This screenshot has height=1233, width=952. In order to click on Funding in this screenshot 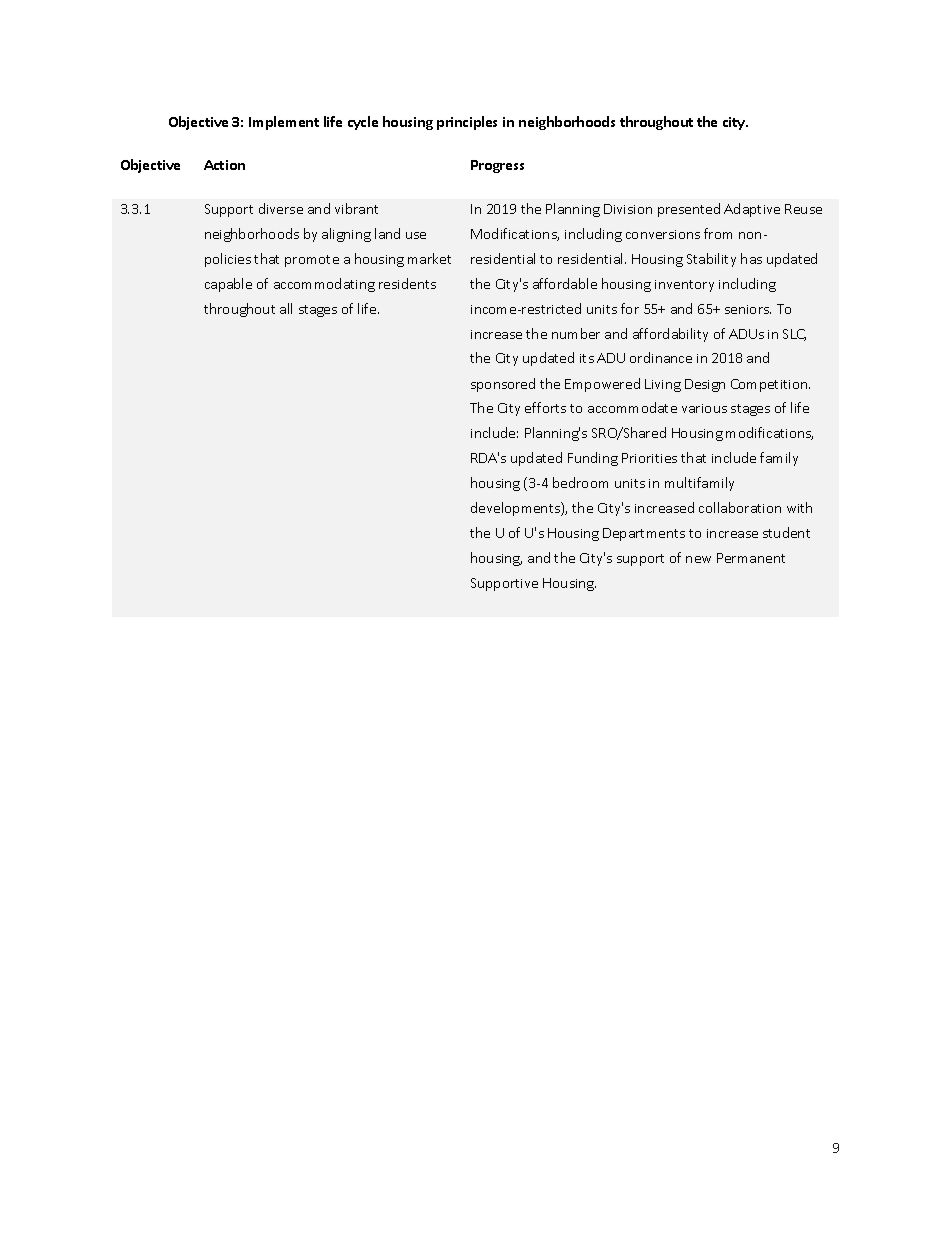, I will do `click(593, 459)`.
